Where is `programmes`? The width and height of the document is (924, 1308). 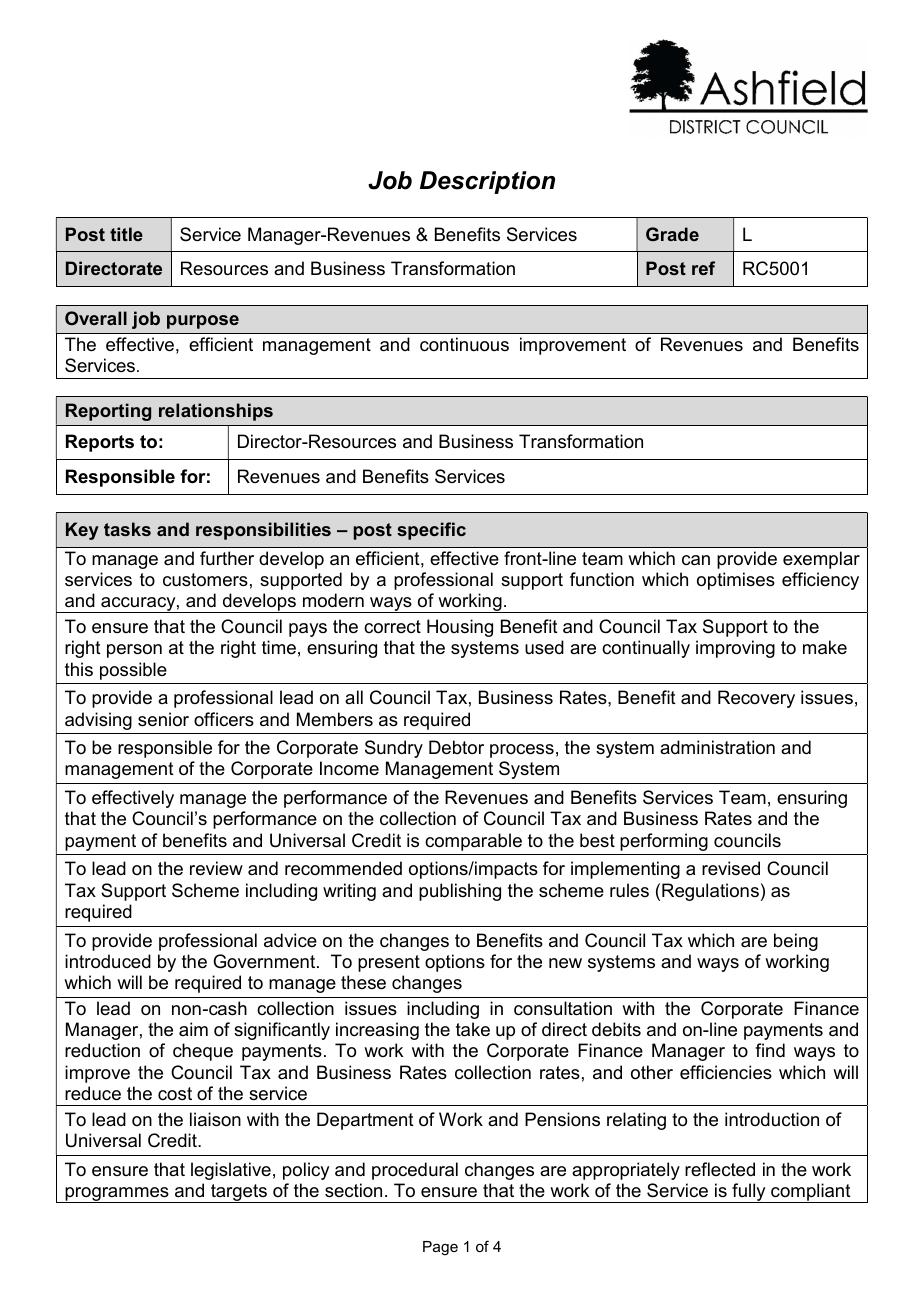 programmes is located at coordinates (117, 1195).
